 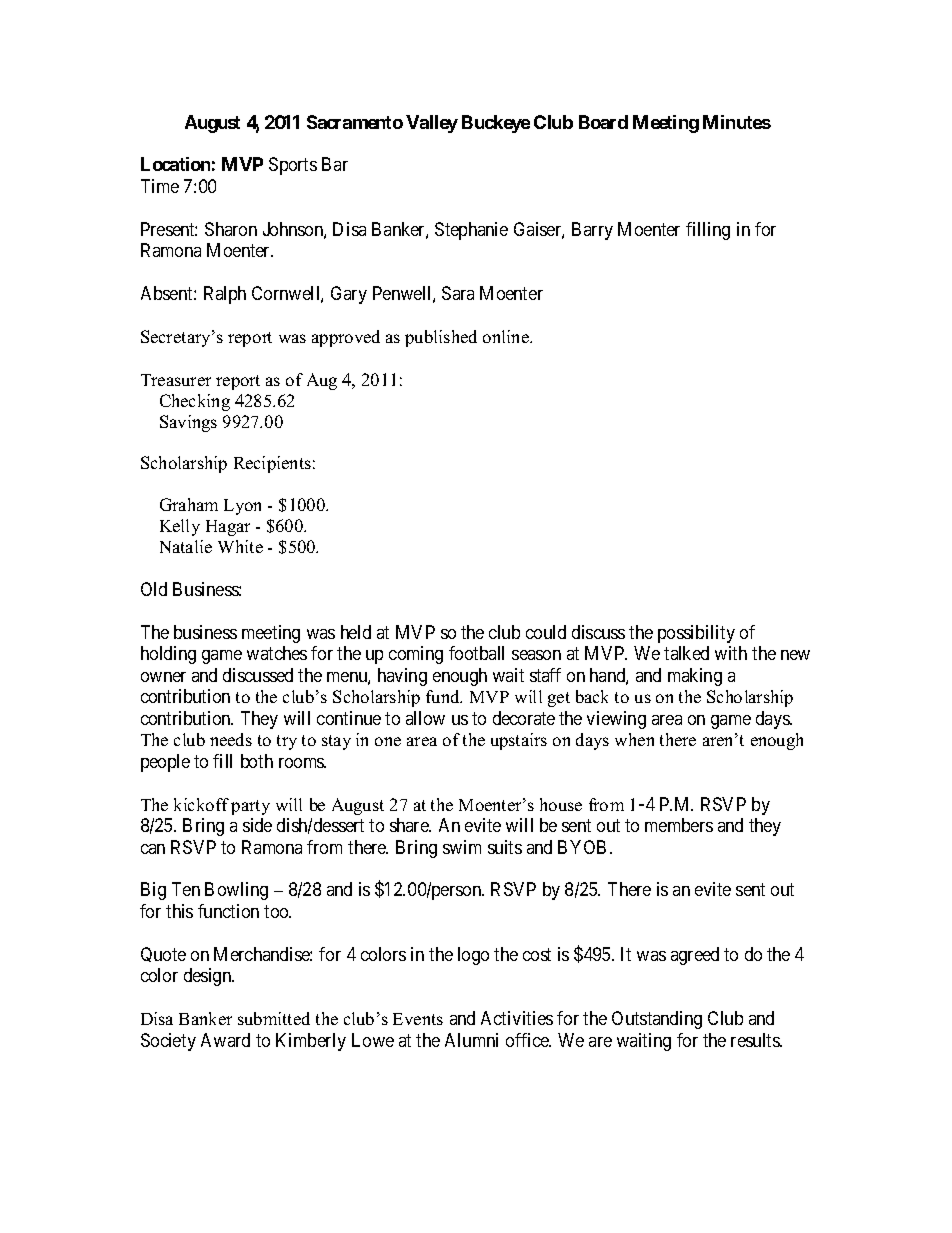 I want to click on possibility, so click(x=696, y=634).
